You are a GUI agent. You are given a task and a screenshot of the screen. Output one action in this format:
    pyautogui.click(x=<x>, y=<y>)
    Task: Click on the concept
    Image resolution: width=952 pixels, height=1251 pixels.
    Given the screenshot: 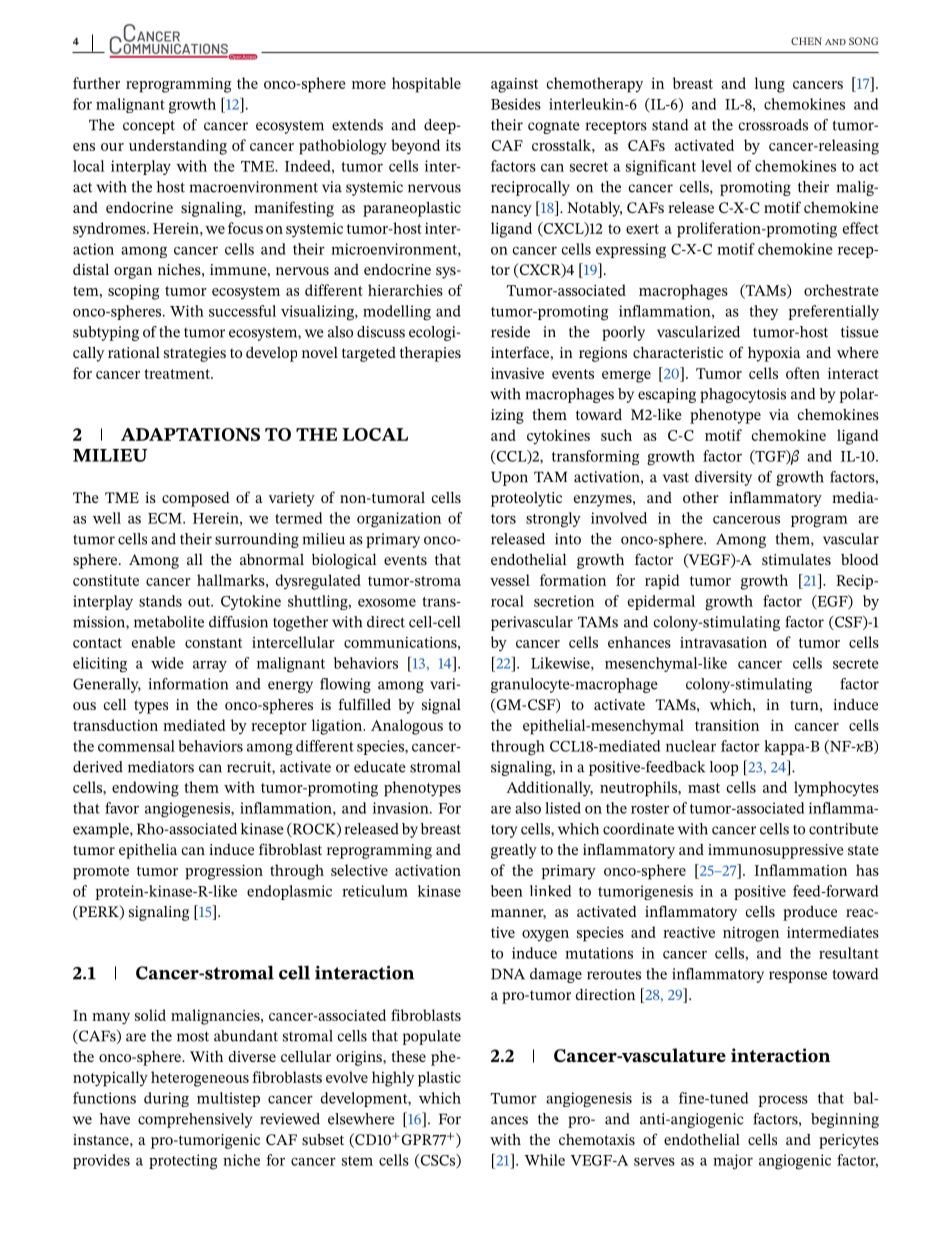 What is the action you would take?
    pyautogui.click(x=149, y=127)
